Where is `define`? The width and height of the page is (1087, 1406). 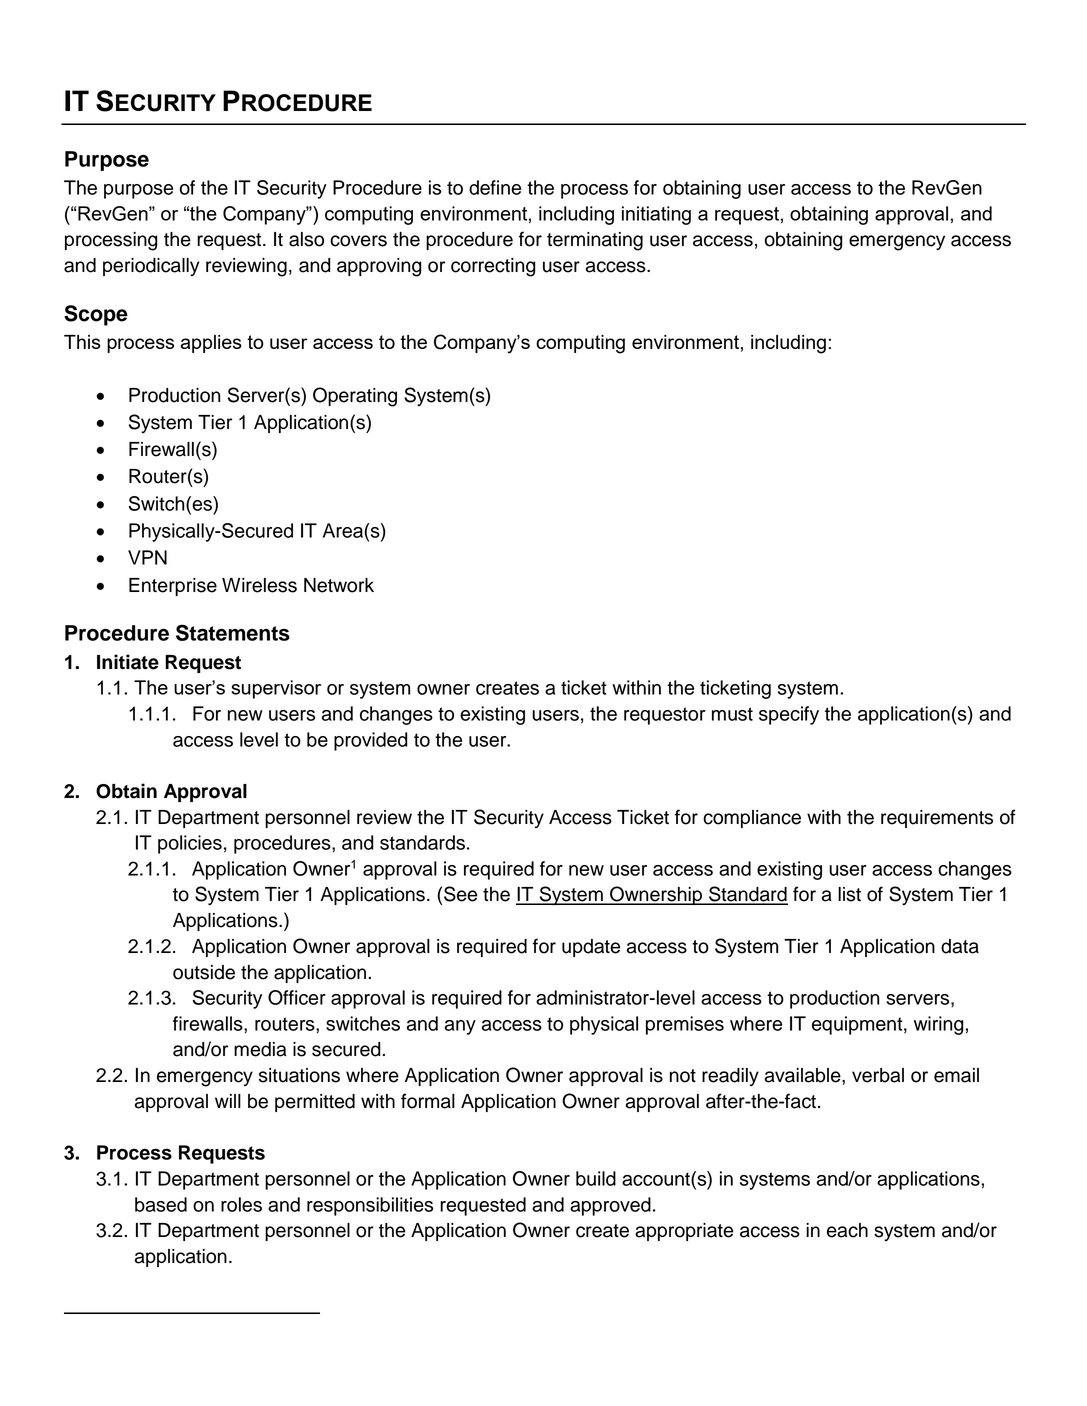
define is located at coordinates (495, 187).
